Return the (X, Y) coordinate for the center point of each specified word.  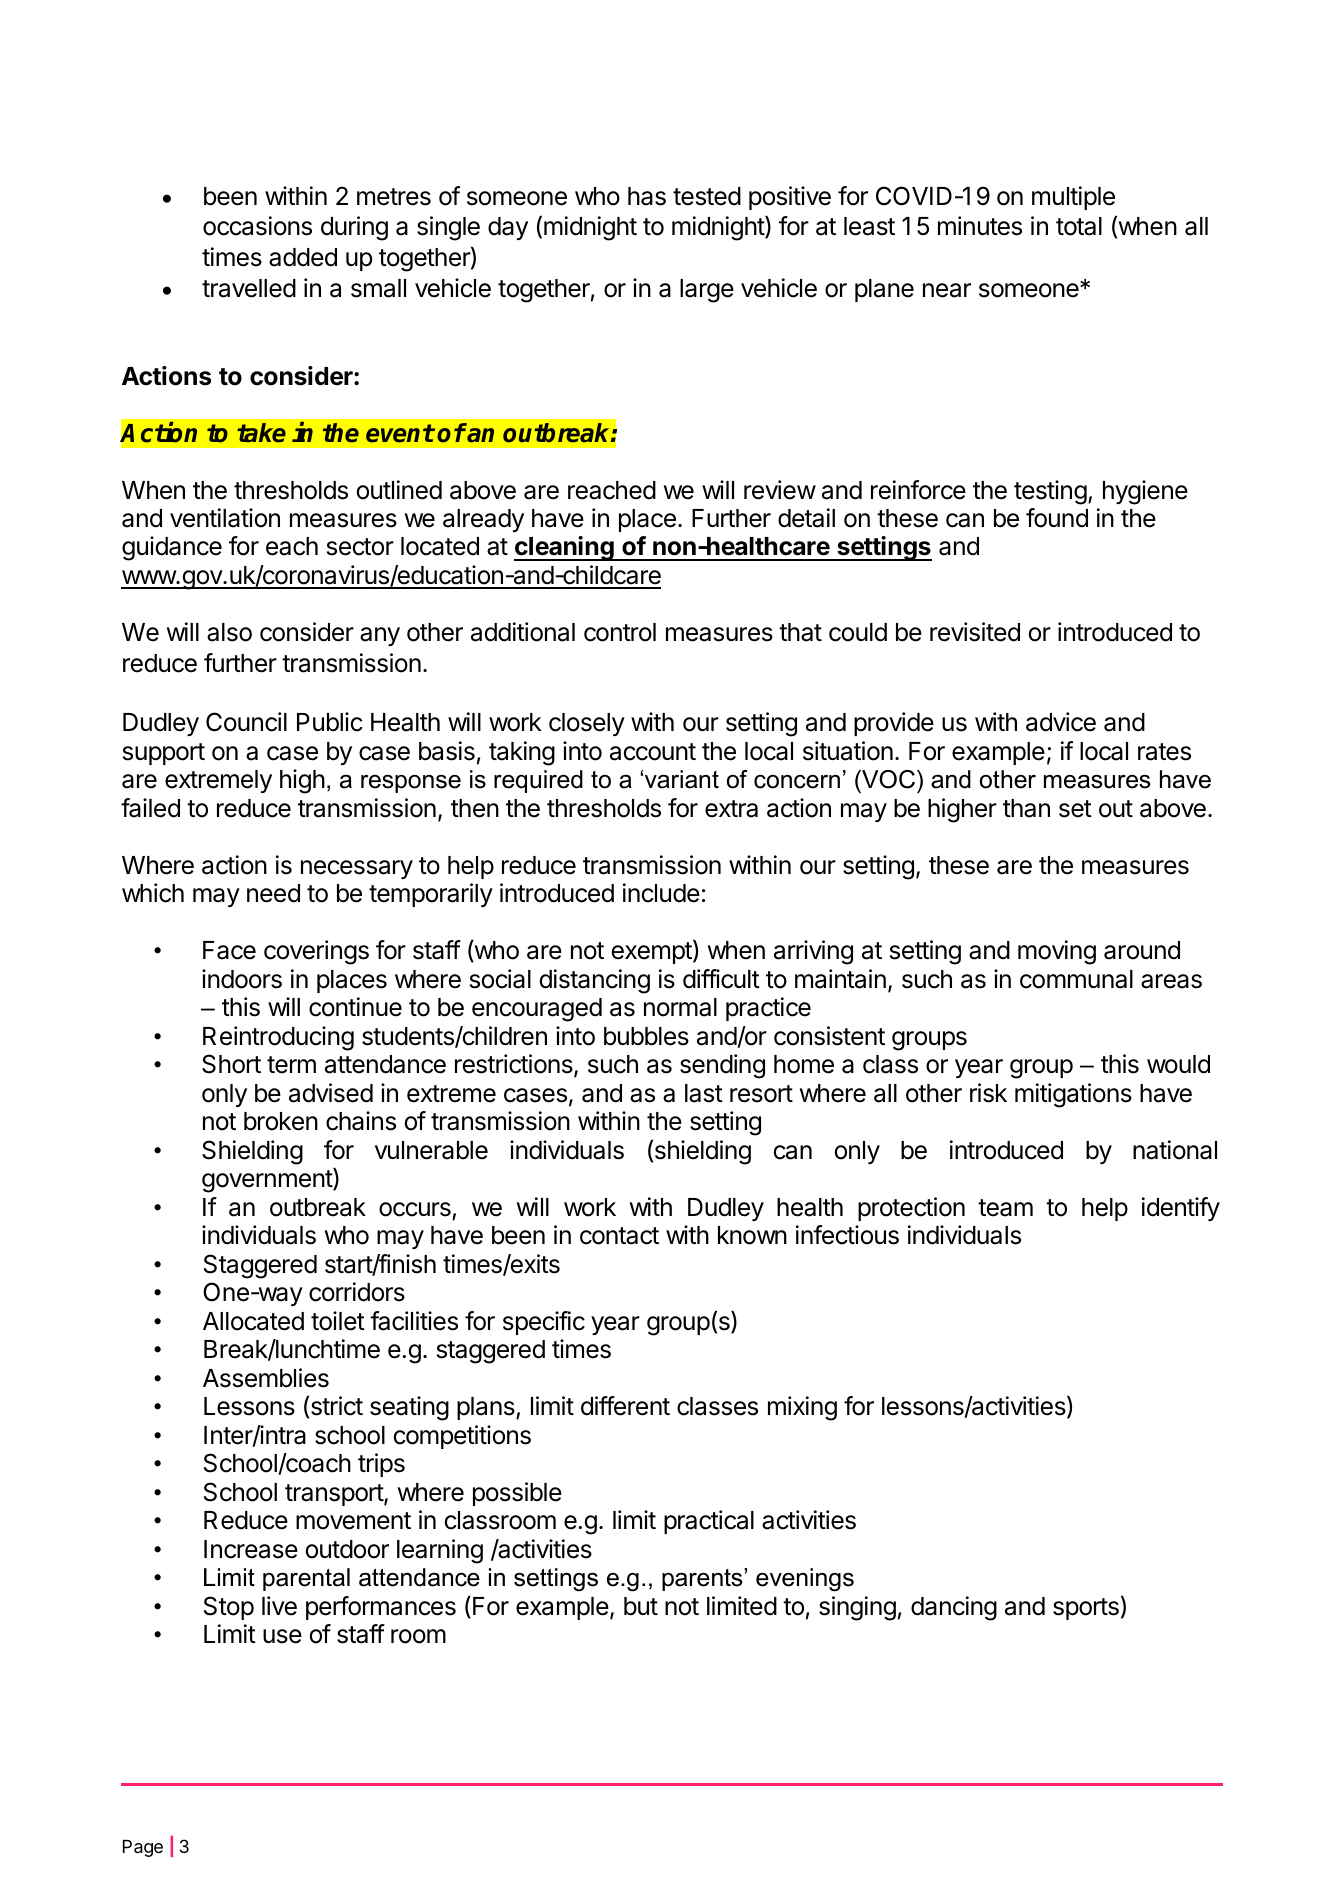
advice (1061, 722)
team (1005, 1208)
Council (246, 722)
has (647, 196)
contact (619, 1236)
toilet (338, 1321)
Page (143, 1848)
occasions (257, 226)
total (1079, 226)
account (653, 752)
